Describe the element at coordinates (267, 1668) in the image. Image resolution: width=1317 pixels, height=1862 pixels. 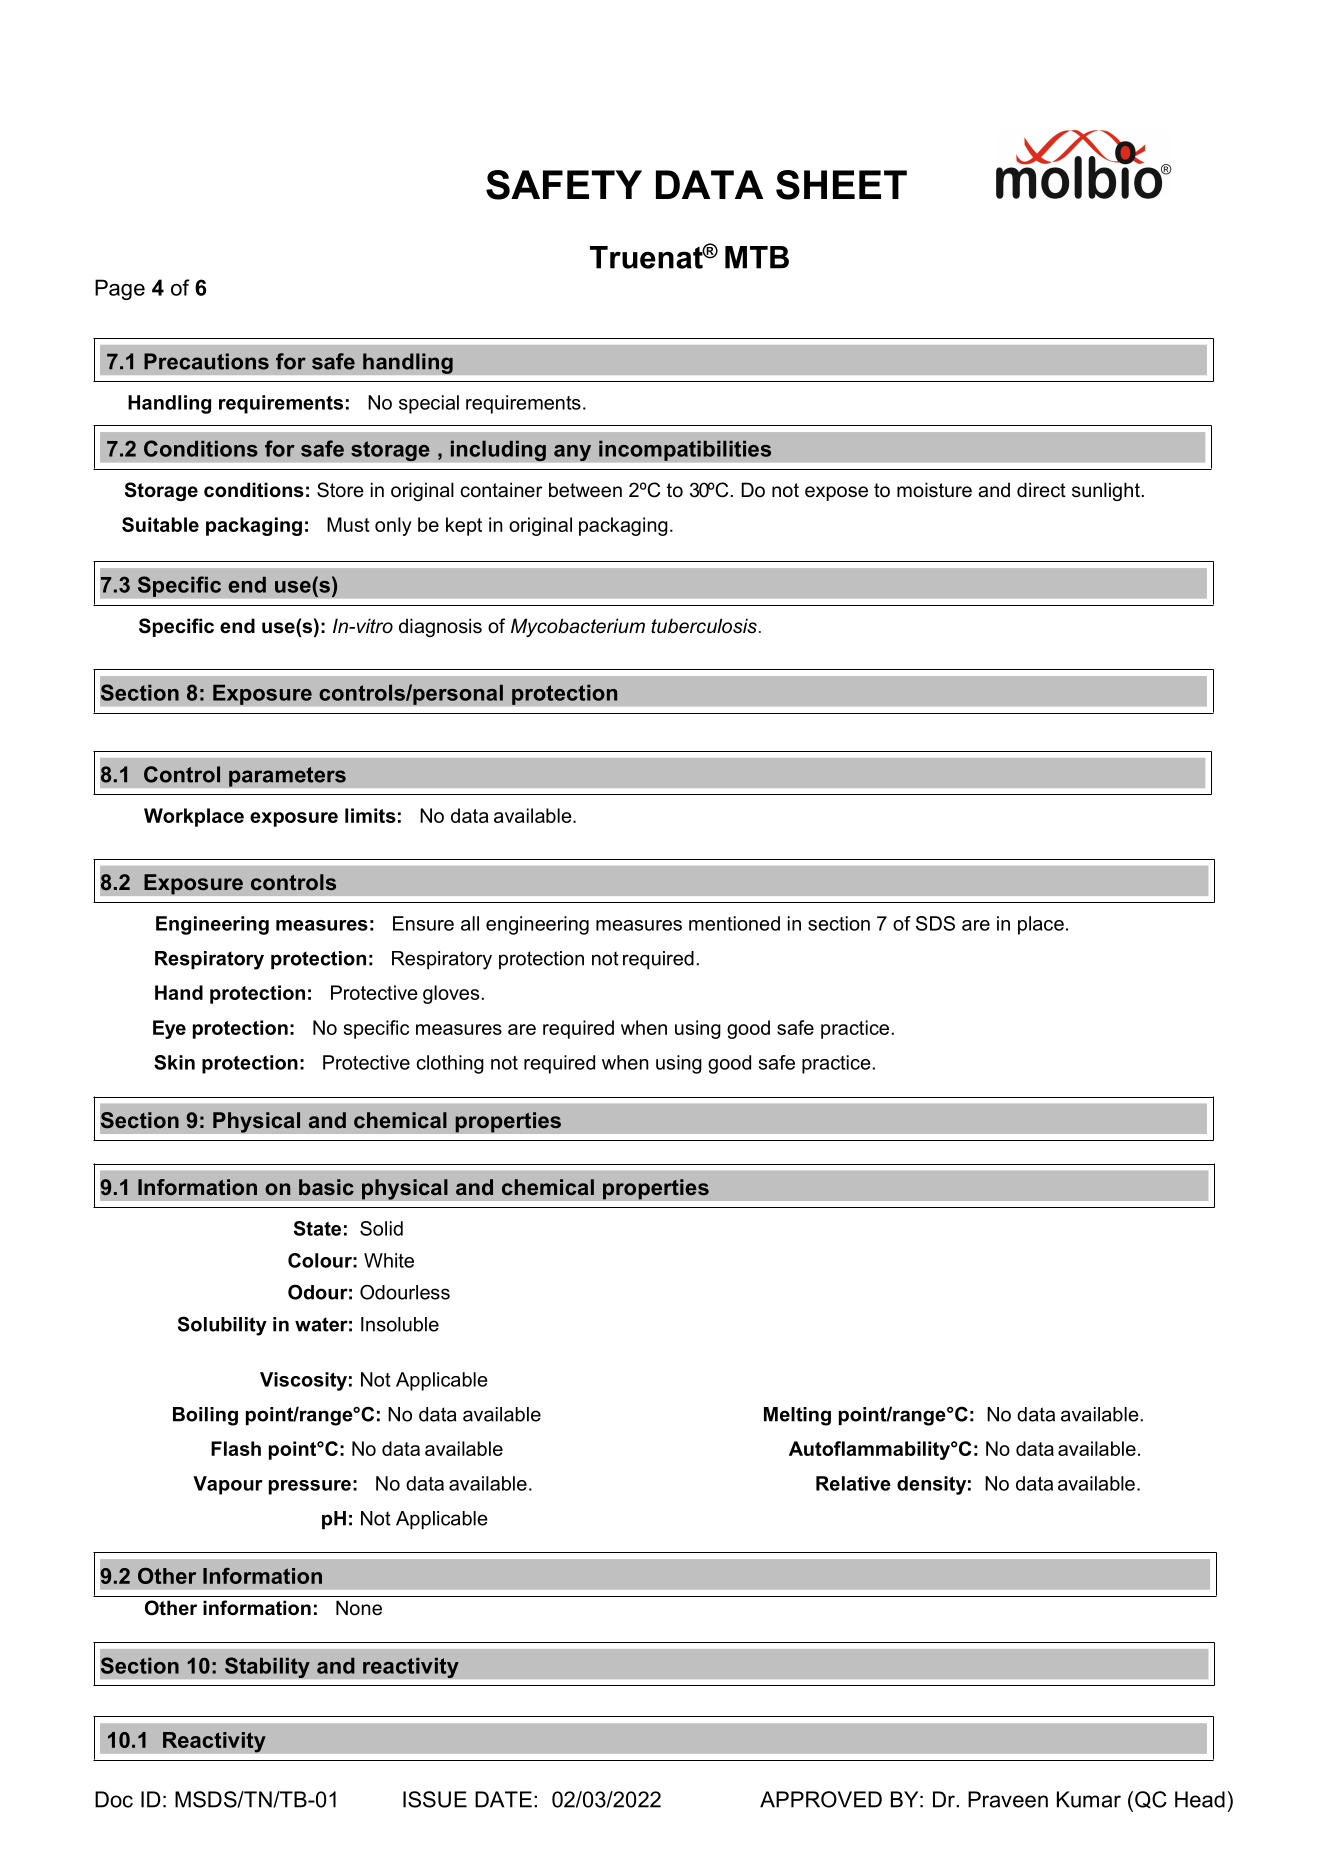
I see `Stability` at that location.
